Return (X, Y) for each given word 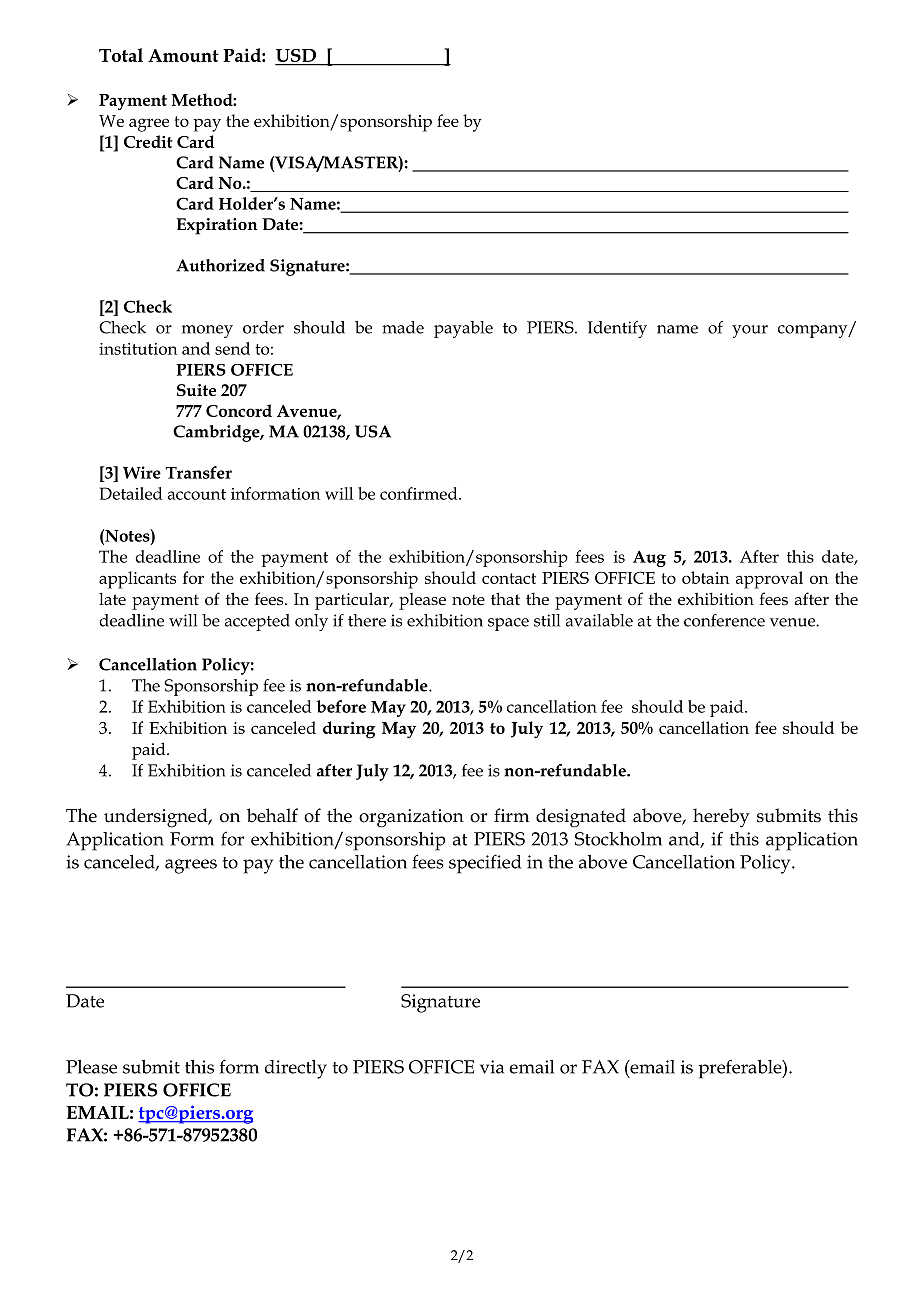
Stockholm (618, 839)
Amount (183, 55)
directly (296, 1069)
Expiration (217, 226)
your (750, 331)
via (492, 1067)
